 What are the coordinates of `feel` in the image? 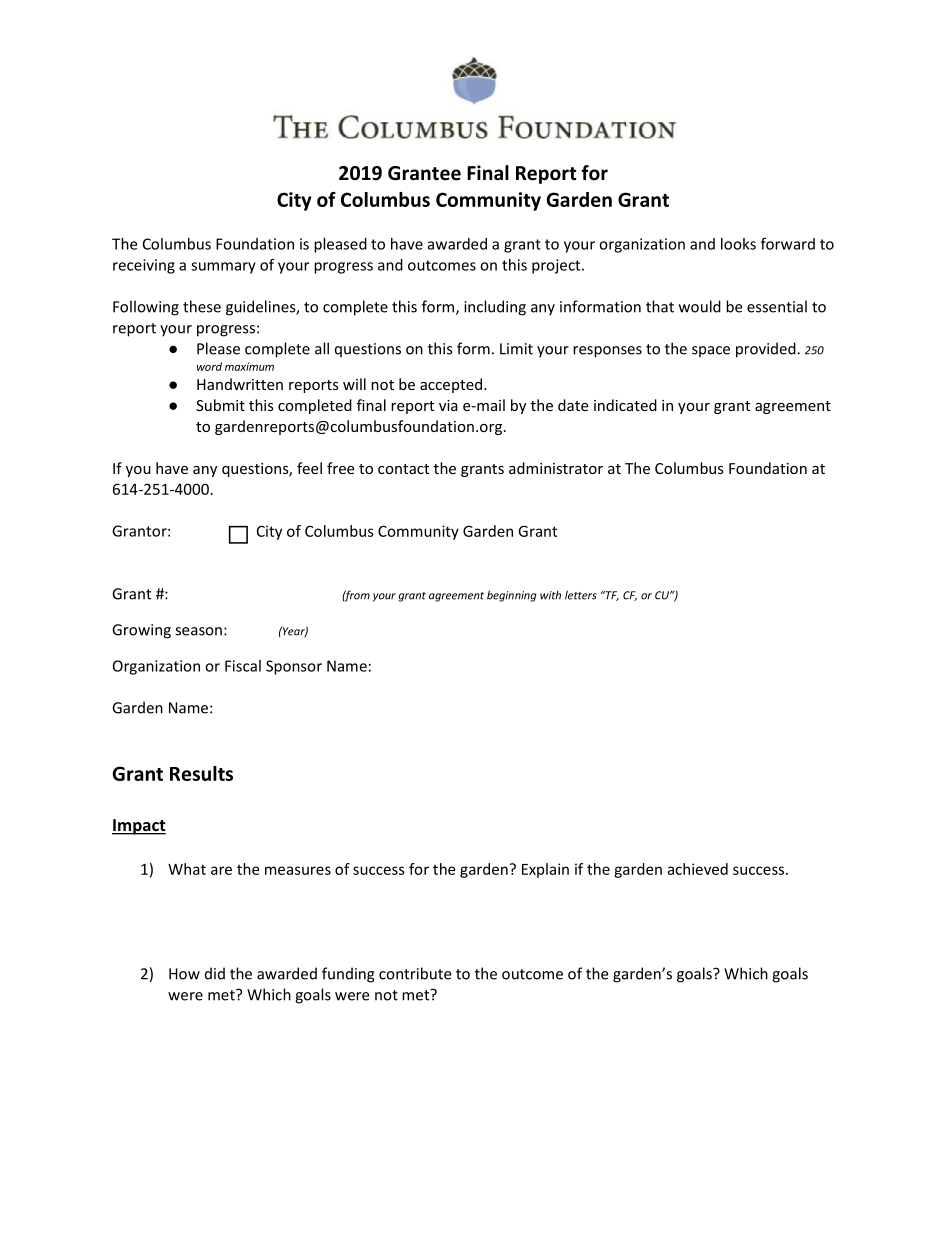 It's located at (309, 468).
